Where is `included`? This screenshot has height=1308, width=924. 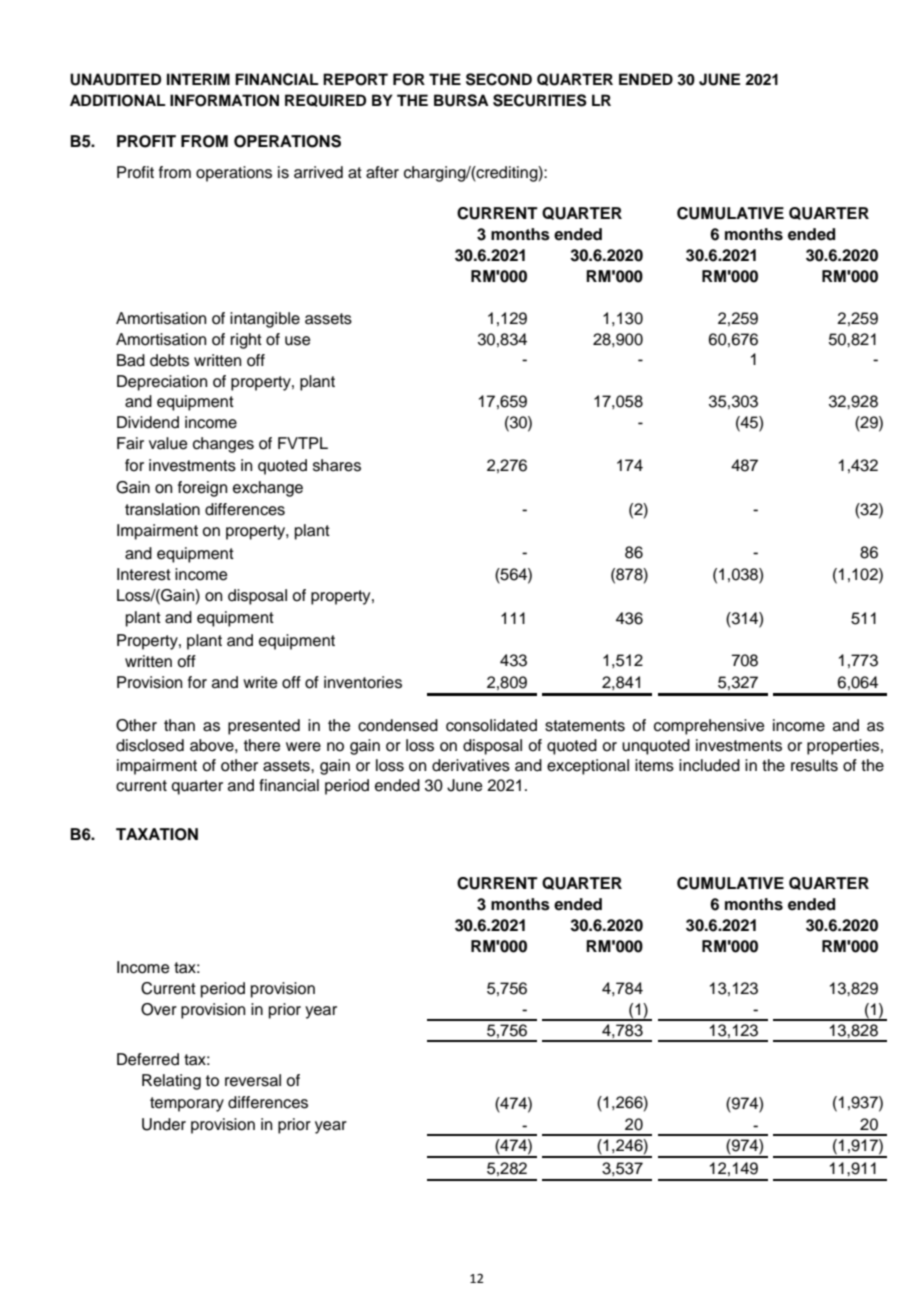
included is located at coordinates (709, 765).
